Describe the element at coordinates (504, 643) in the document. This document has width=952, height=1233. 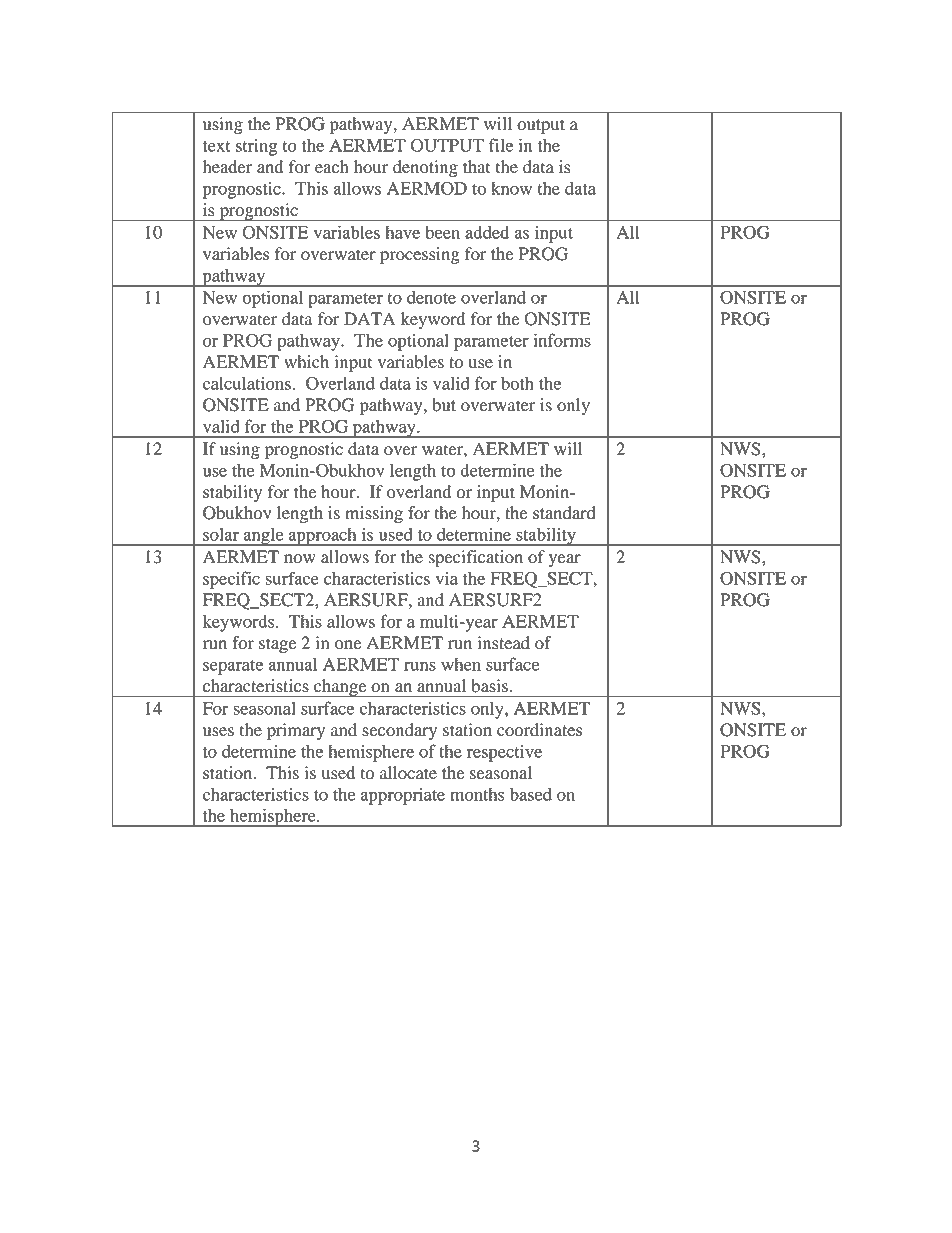
I see `instead` at that location.
